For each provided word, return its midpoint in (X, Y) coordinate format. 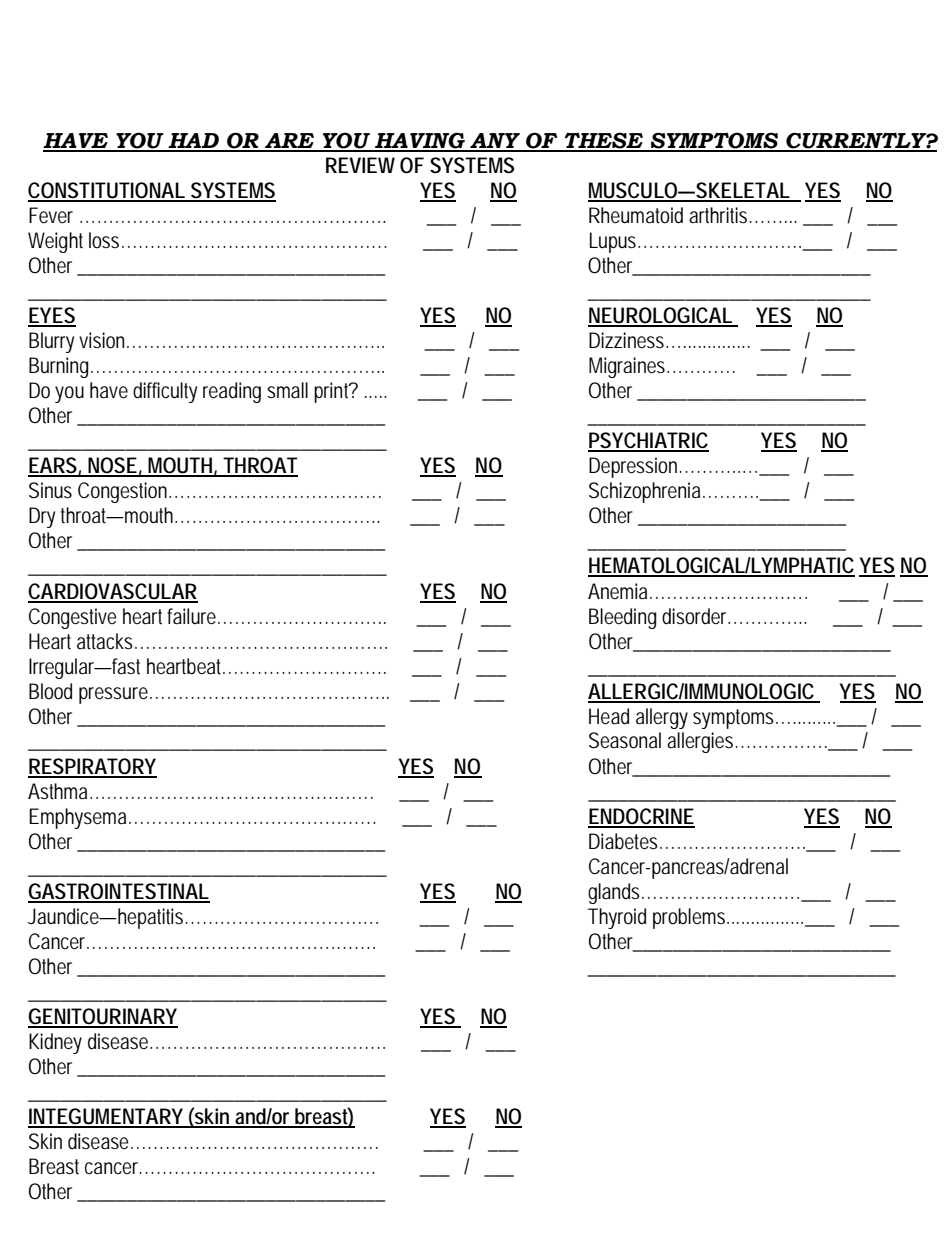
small (287, 390)
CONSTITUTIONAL (107, 191)
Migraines (628, 367)
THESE (604, 141)
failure (193, 616)
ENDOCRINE (641, 817)
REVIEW (360, 165)
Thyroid (617, 918)
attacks (106, 641)
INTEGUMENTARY (106, 1117)
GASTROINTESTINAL (119, 892)
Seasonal (625, 740)
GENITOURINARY (103, 1017)
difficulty (165, 392)
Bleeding (622, 618)
